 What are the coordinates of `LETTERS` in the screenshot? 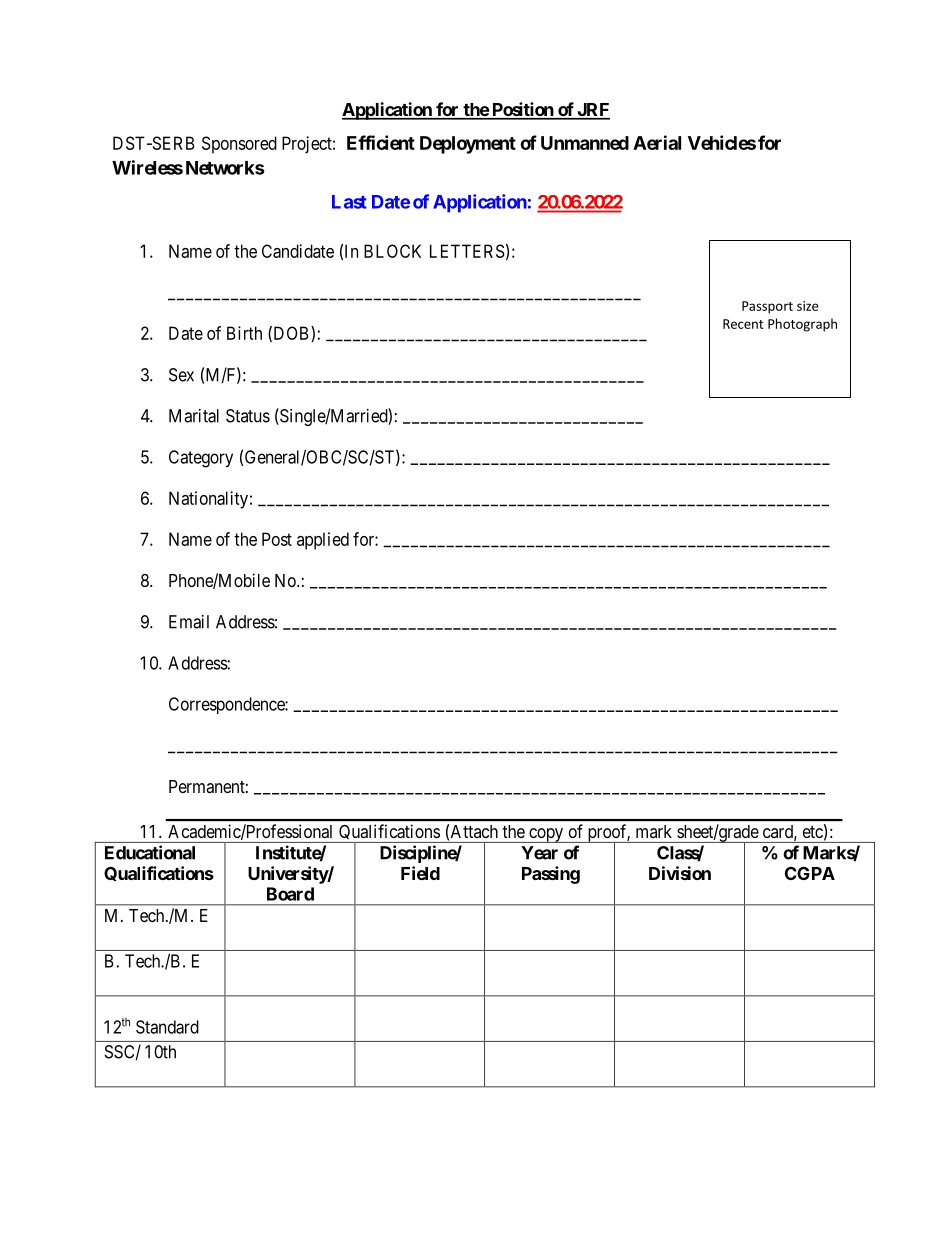 It's located at (467, 251).
